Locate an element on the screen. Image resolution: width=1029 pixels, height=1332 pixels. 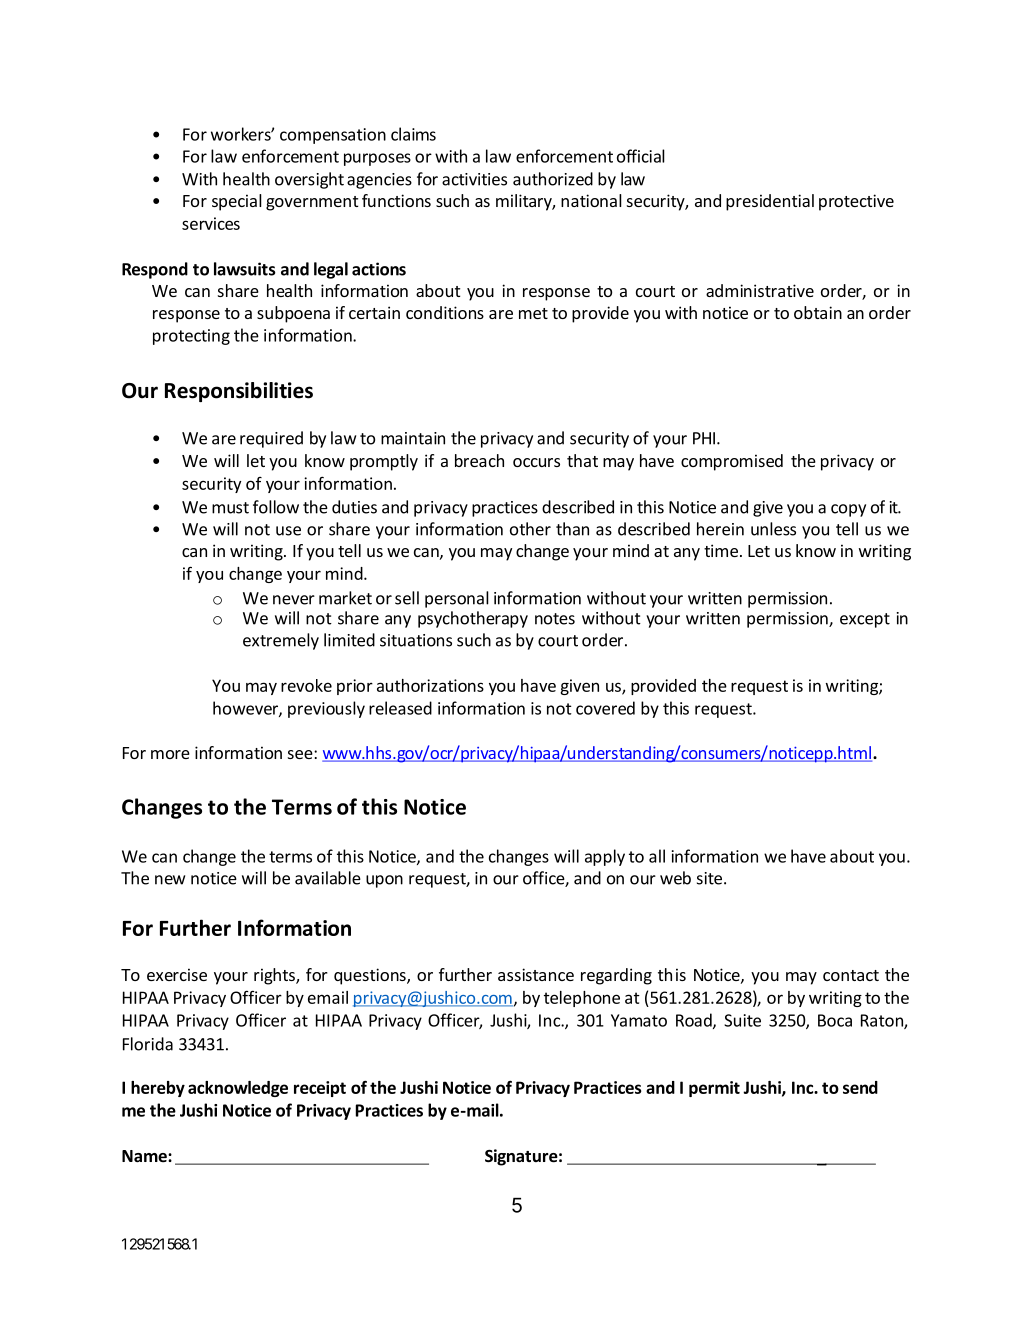
presidential is located at coordinates (770, 202).
